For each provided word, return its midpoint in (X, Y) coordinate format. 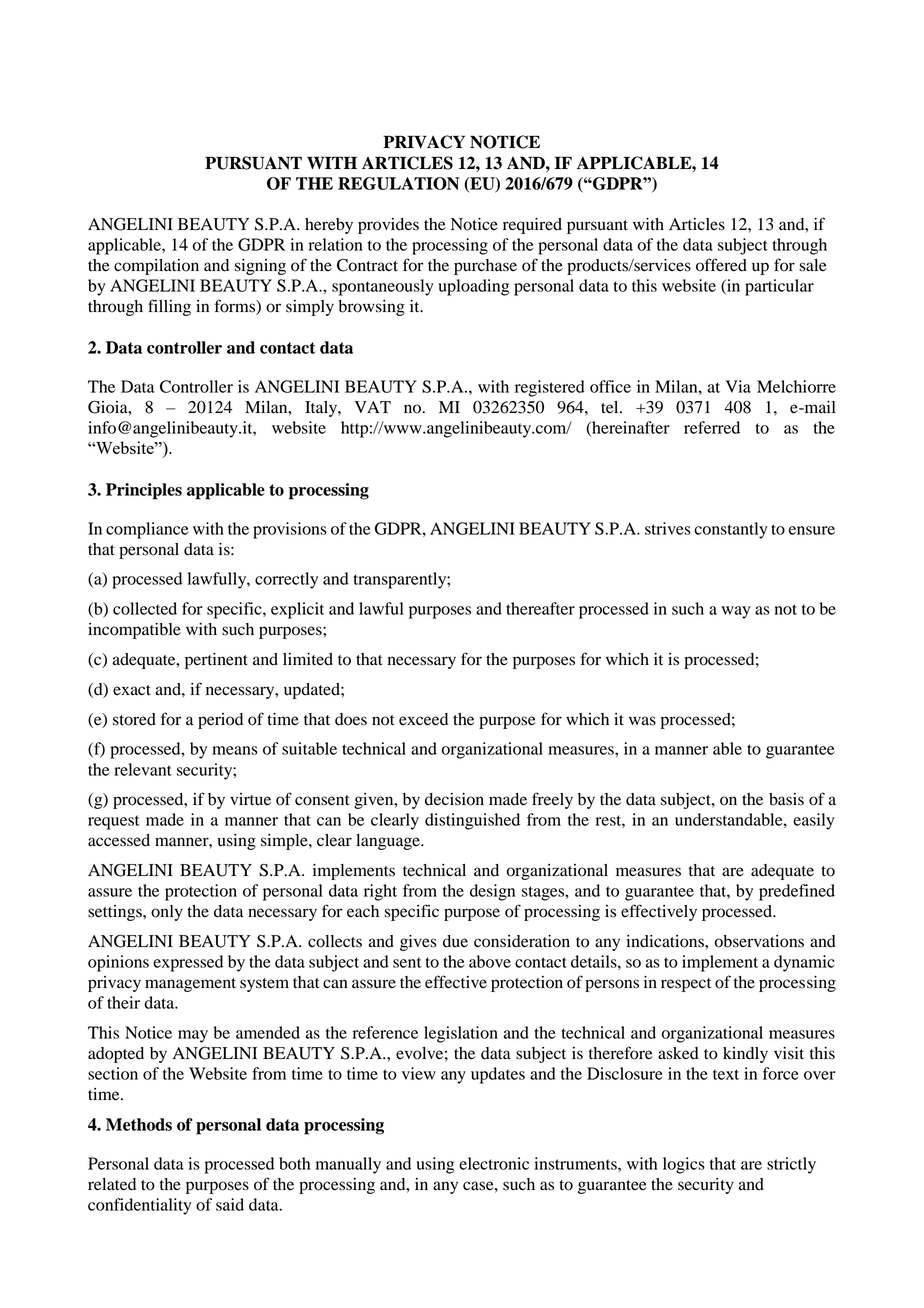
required (532, 226)
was (642, 721)
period (220, 721)
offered (721, 265)
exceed (423, 719)
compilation (156, 267)
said (230, 1204)
